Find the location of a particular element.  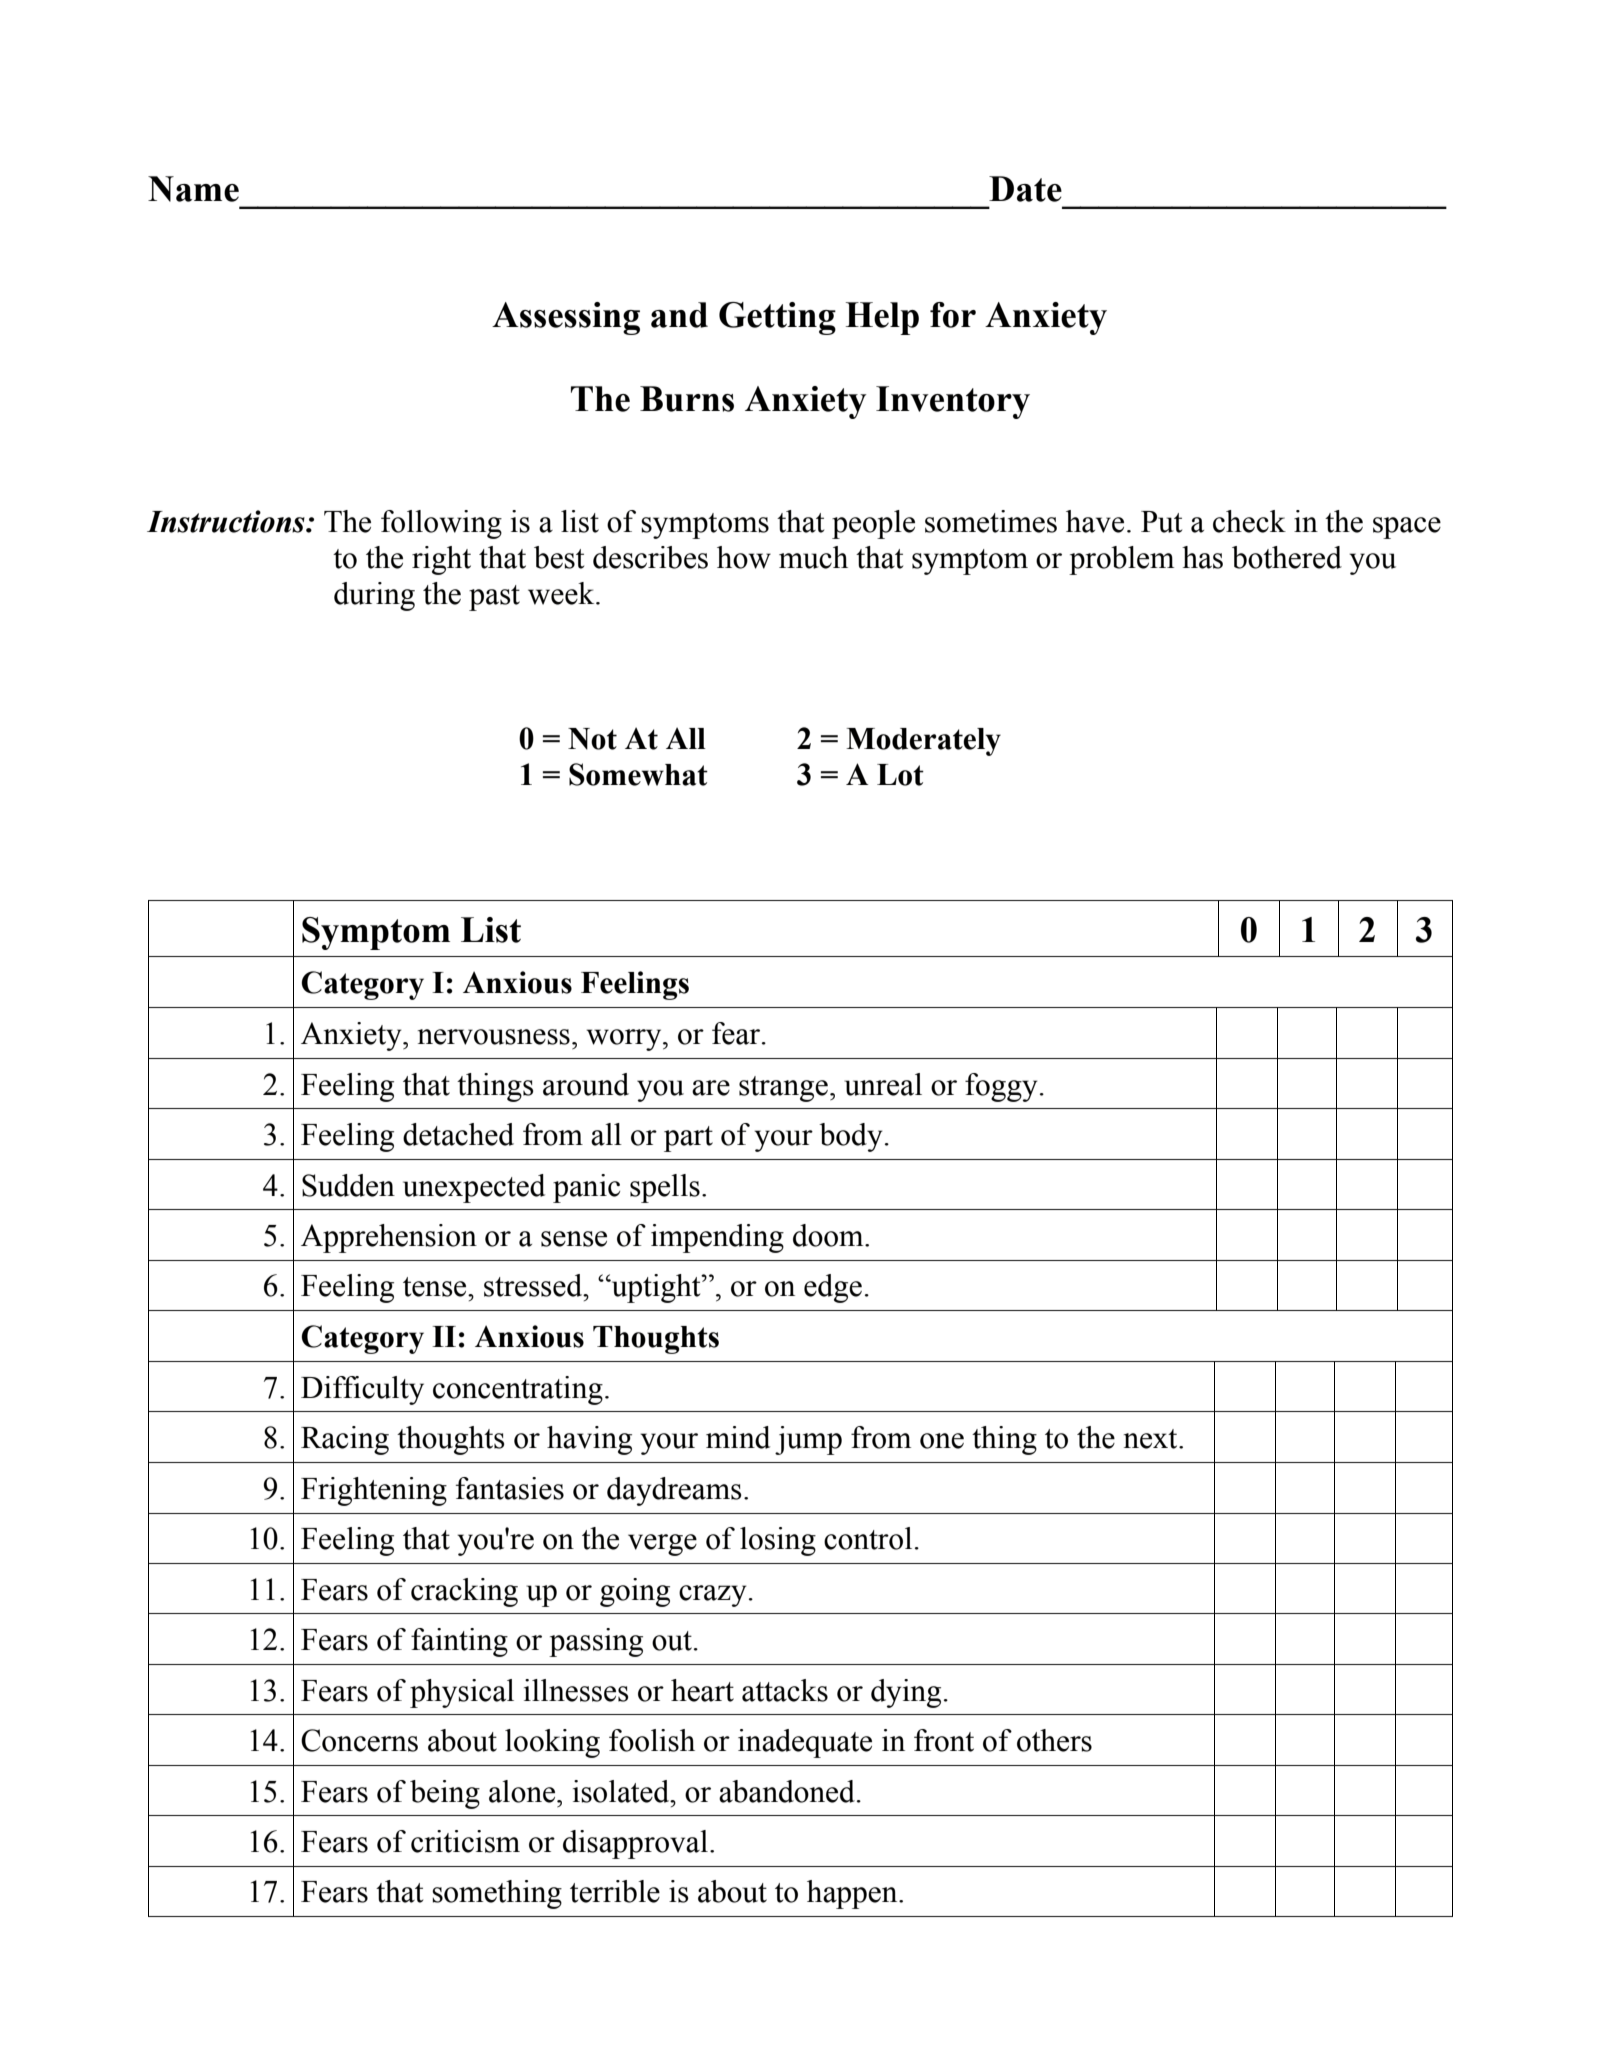

much is located at coordinates (813, 557).
